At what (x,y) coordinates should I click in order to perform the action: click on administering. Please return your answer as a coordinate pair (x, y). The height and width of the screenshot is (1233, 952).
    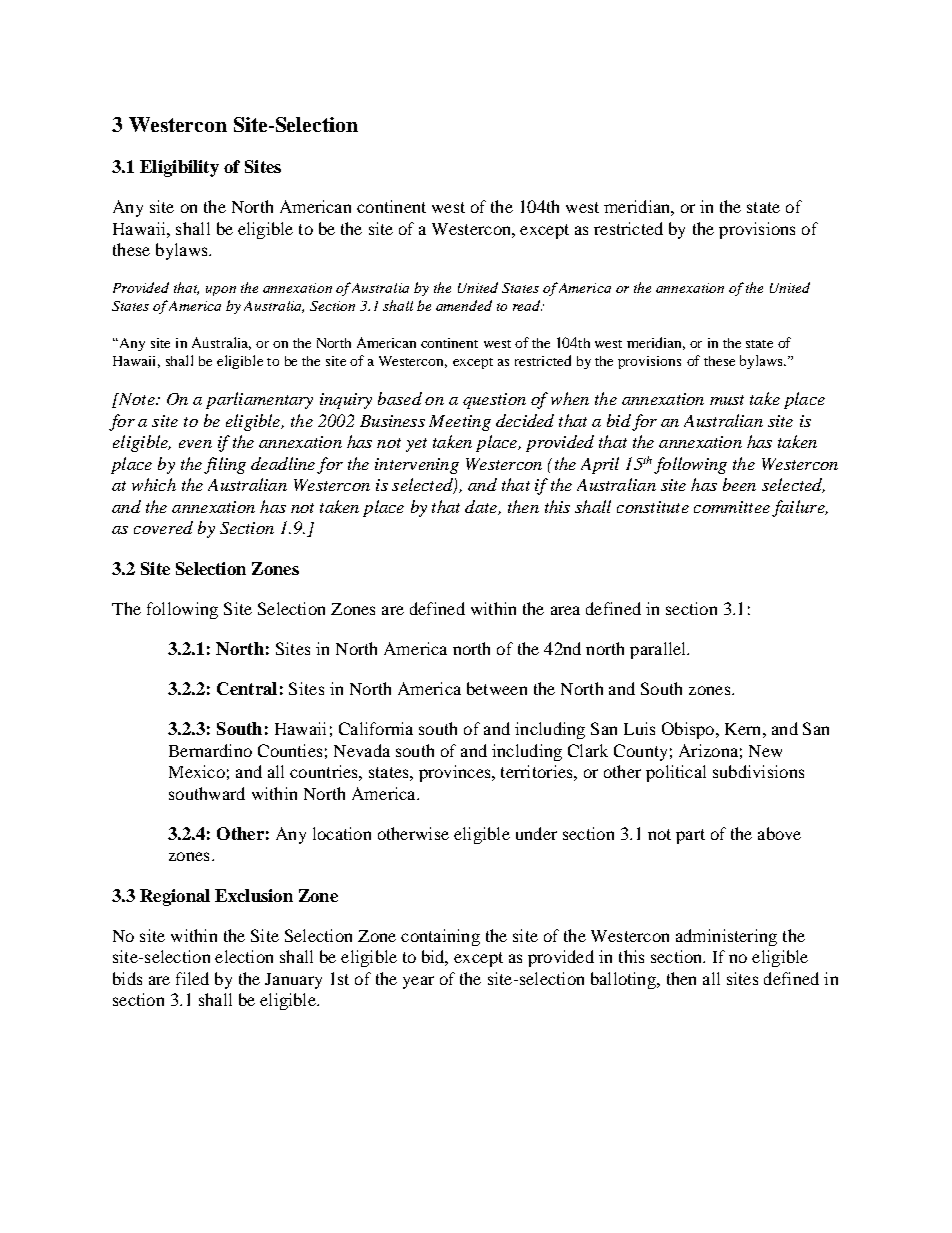
    Looking at the image, I should click on (726, 937).
